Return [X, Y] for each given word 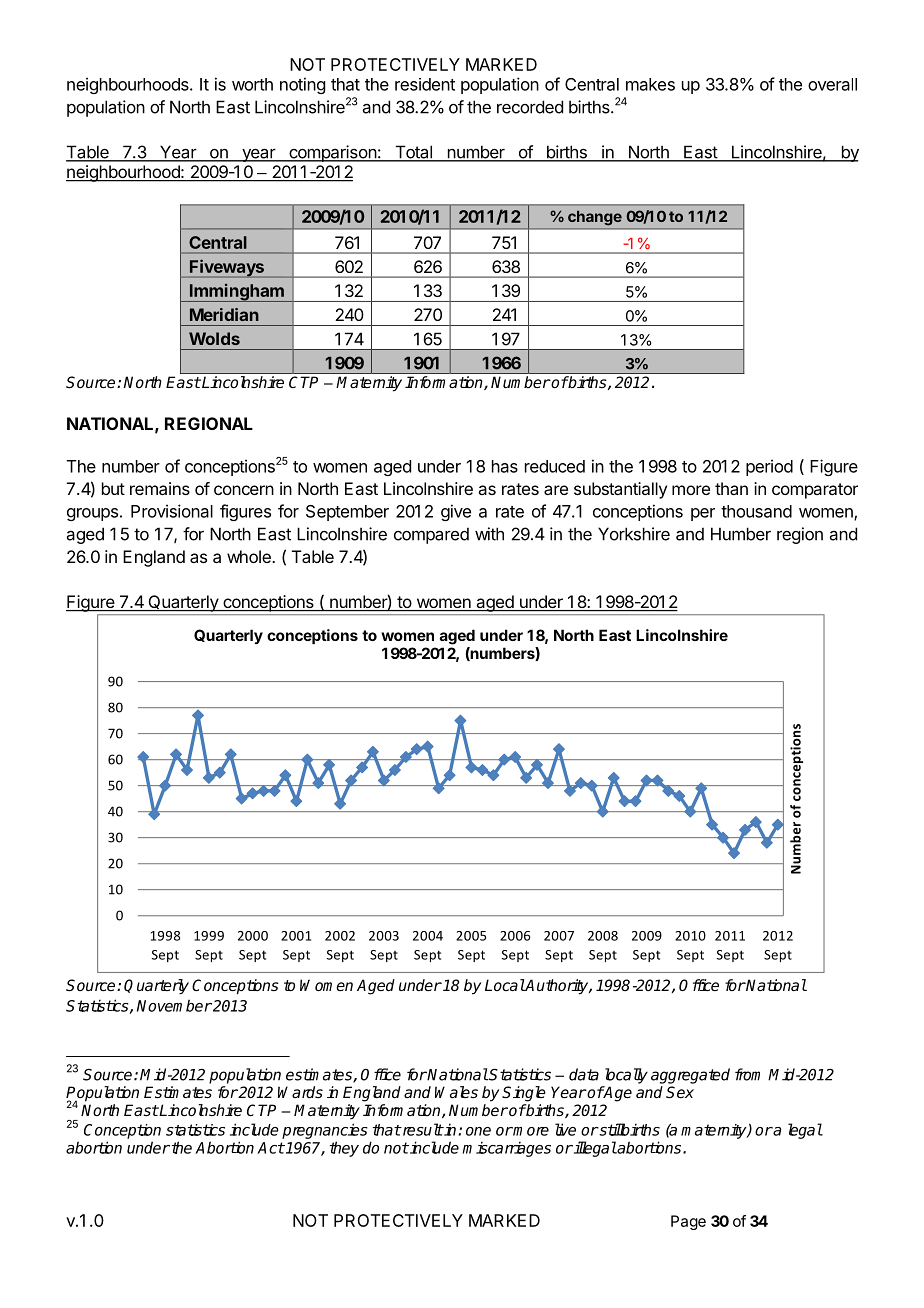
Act [271, 1148]
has [505, 466]
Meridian [224, 314]
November [174, 1005]
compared [431, 535]
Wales [456, 1092]
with [489, 534]
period [769, 467]
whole [250, 556]
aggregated [690, 1076]
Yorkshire [634, 534]
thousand [756, 511]
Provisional [172, 511]
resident [425, 84]
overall [832, 84]
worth [252, 84]
